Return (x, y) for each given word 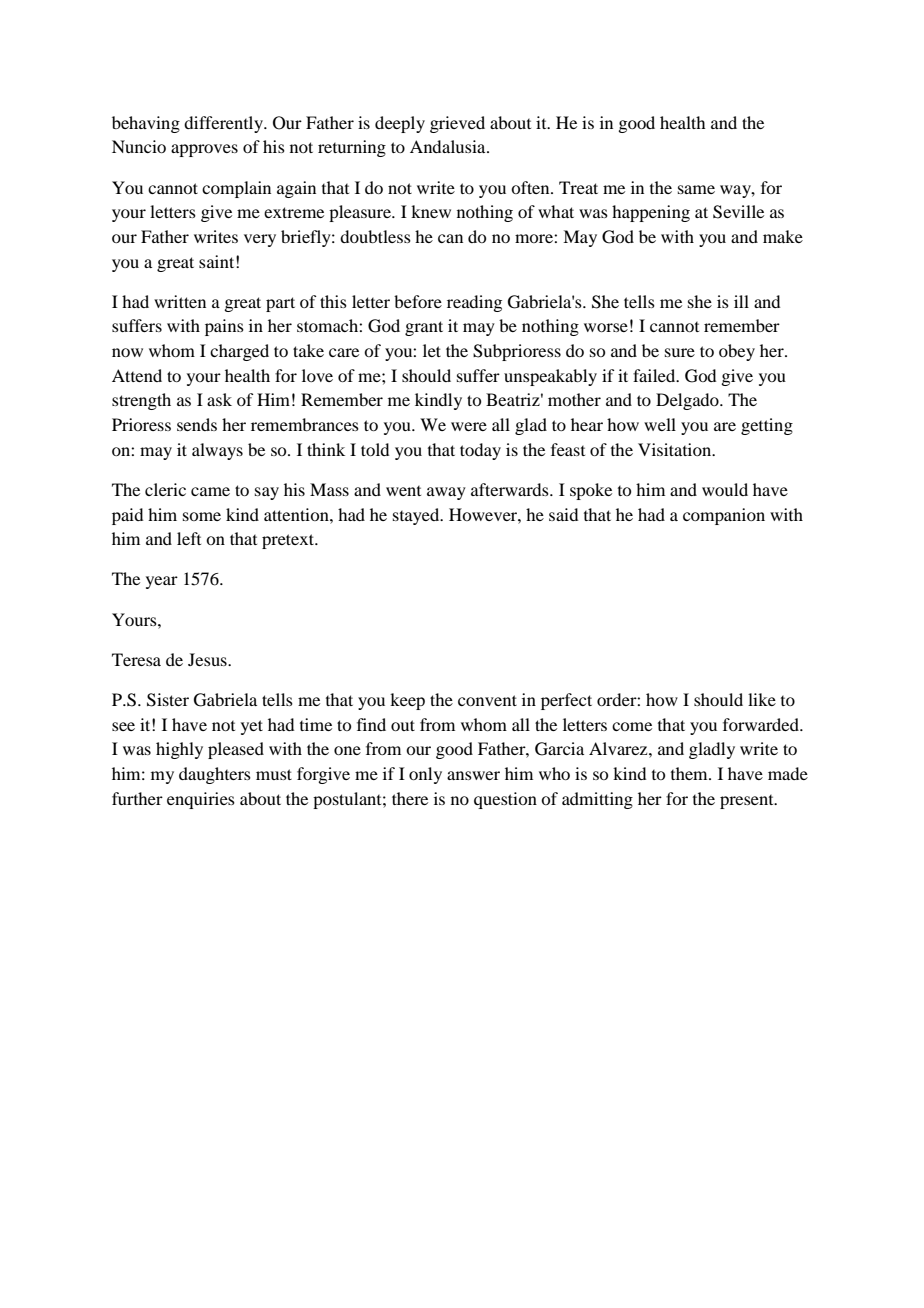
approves (204, 150)
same (696, 189)
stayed (417, 516)
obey (737, 352)
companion (724, 516)
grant (424, 328)
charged (239, 352)
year (162, 582)
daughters (215, 775)
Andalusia (449, 146)
